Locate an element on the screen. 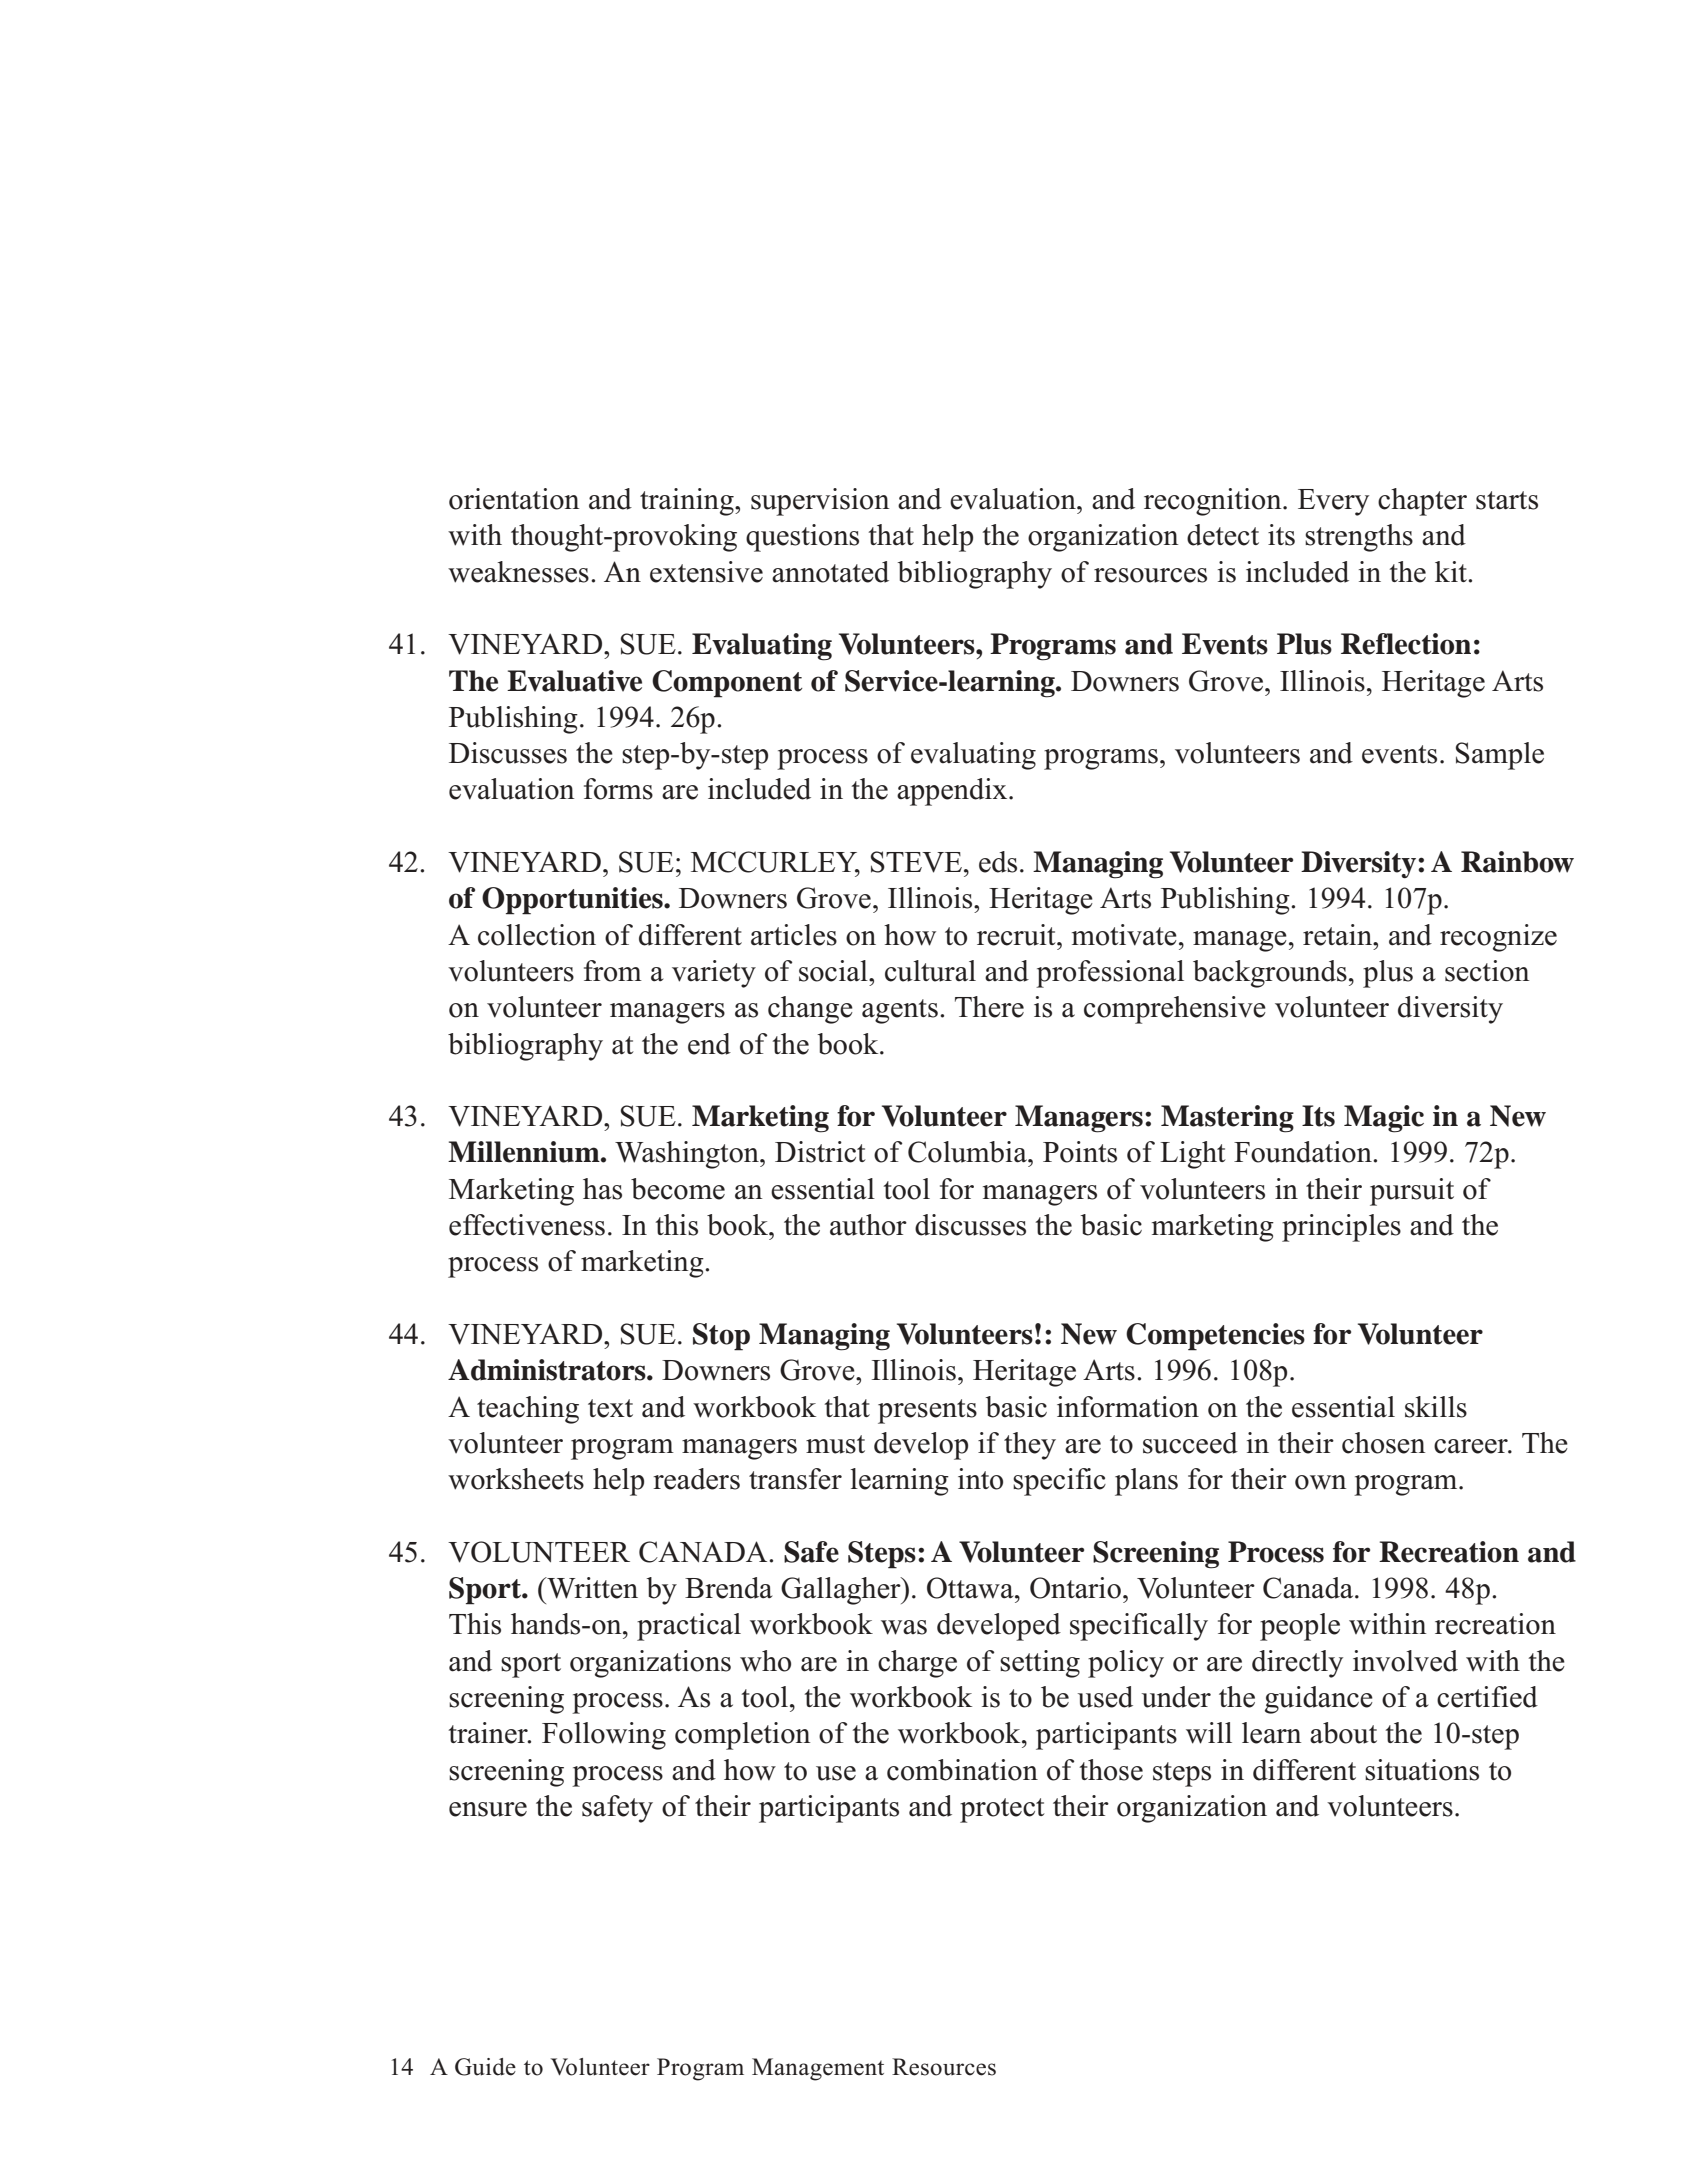 This screenshot has height=2178, width=1683. annotated is located at coordinates (830, 572).
